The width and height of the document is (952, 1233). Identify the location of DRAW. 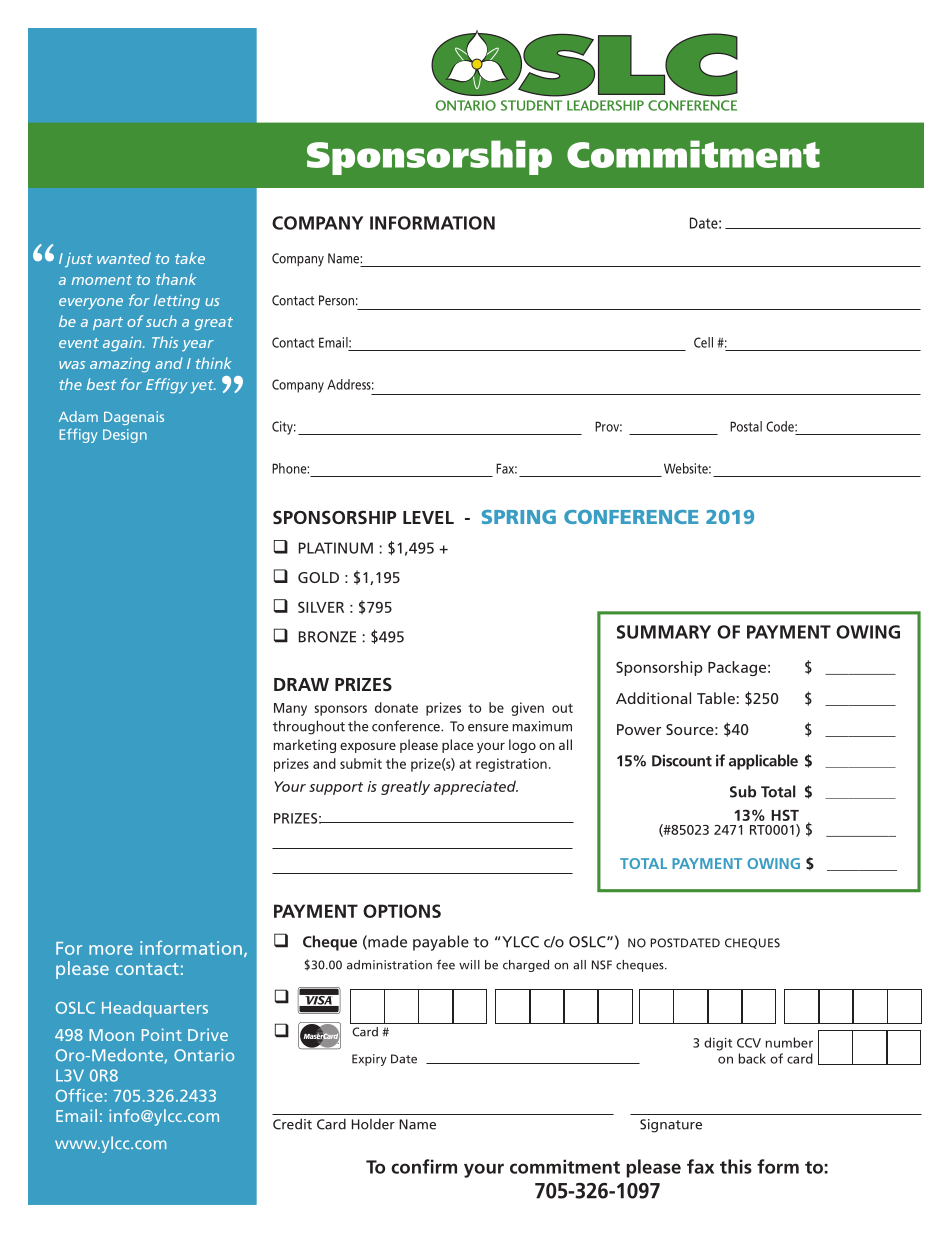
(301, 684).
